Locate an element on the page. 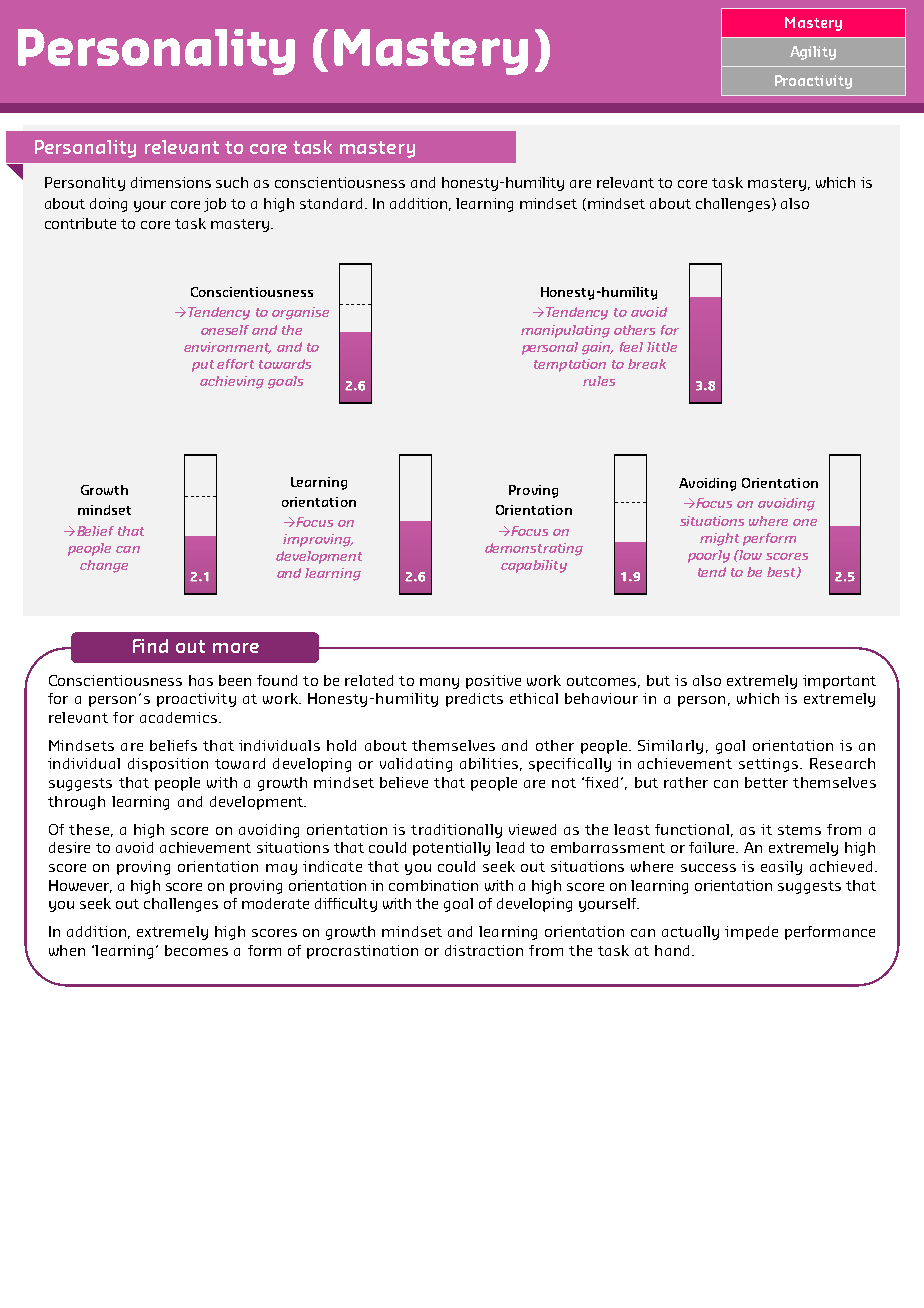  dimensions is located at coordinates (171, 182).
